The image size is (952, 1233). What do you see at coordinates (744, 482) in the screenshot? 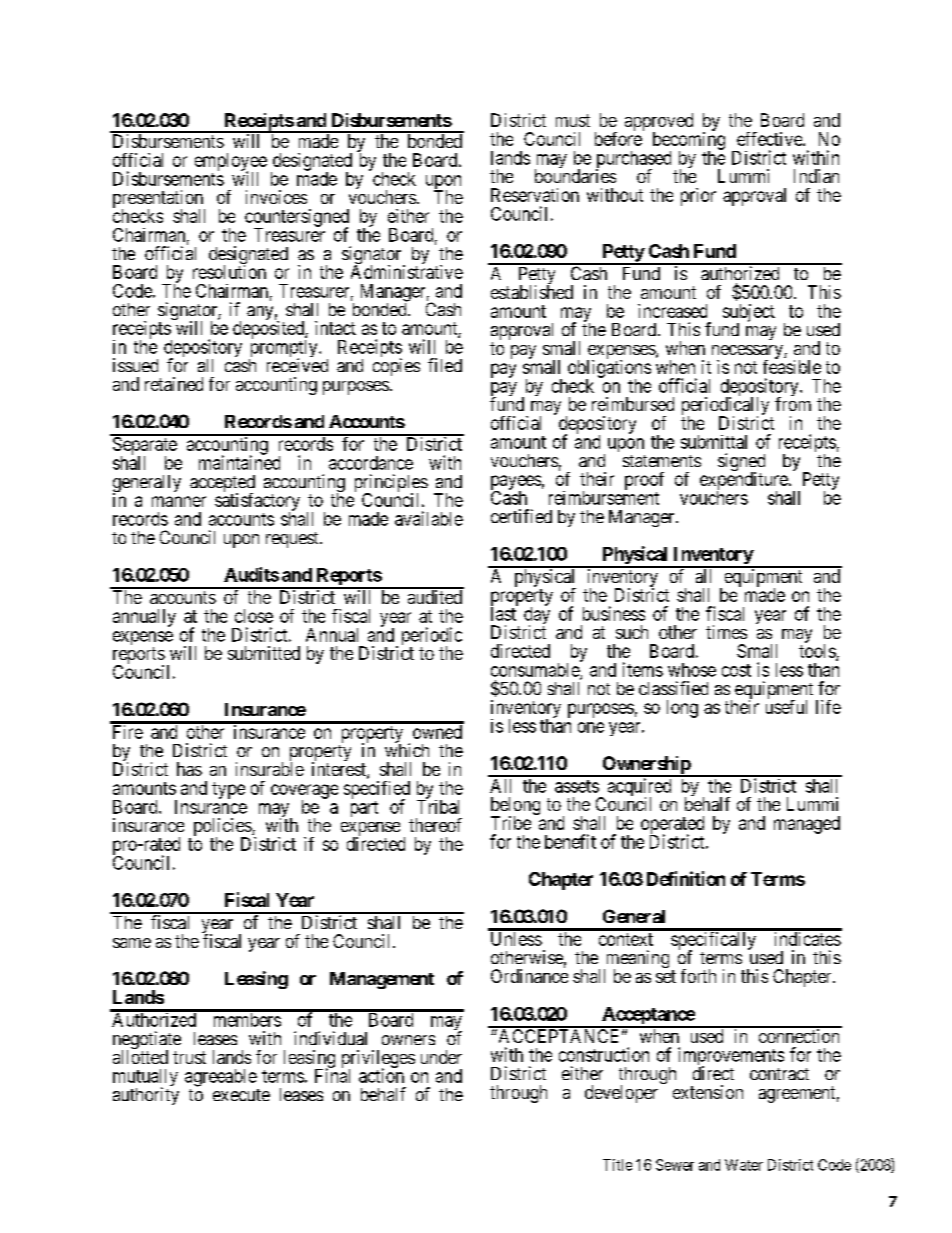
I see `expenditure` at bounding box center [744, 482].
